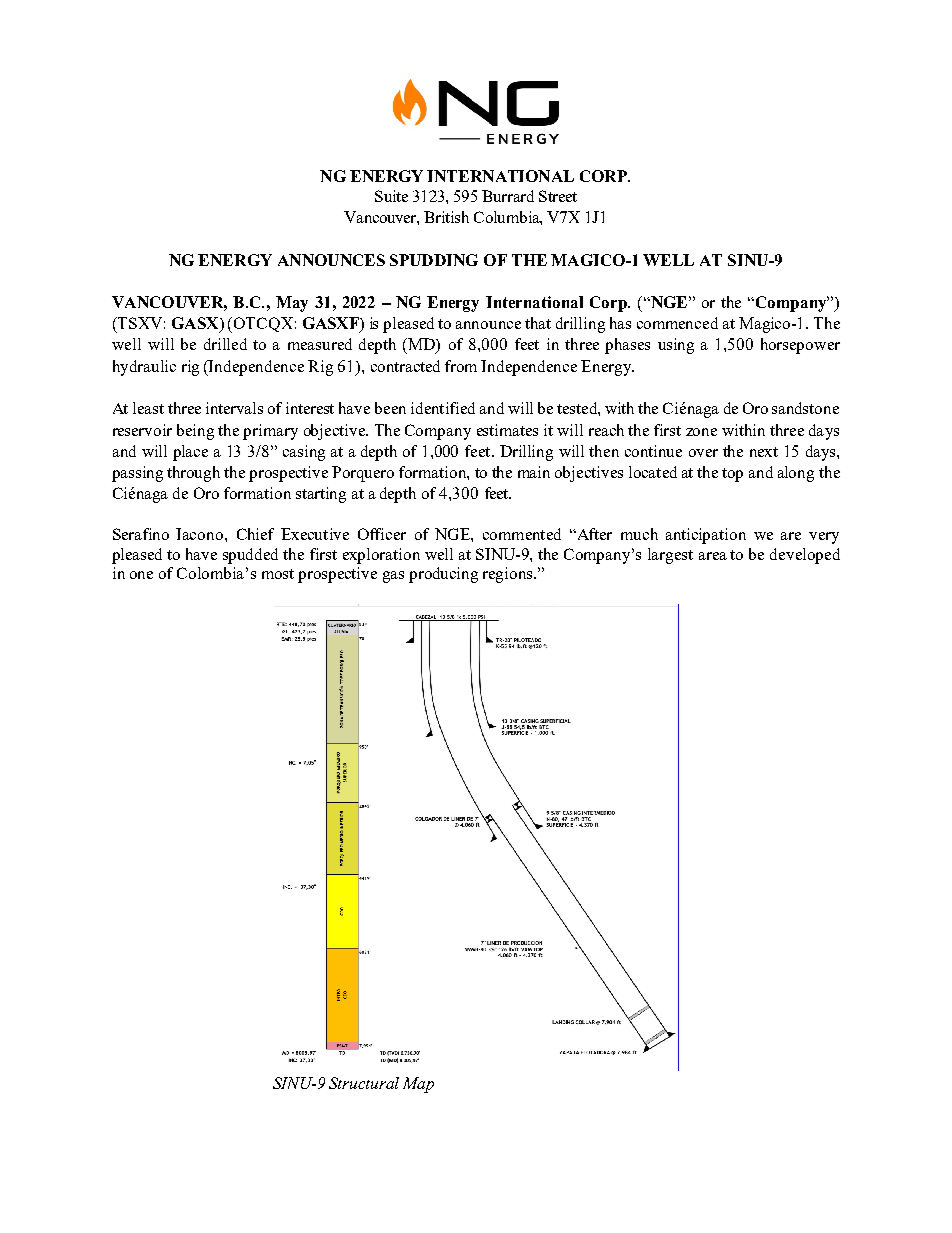 The width and height of the document is (952, 1233). What do you see at coordinates (713, 556) in the document?
I see `area` at bounding box center [713, 556].
